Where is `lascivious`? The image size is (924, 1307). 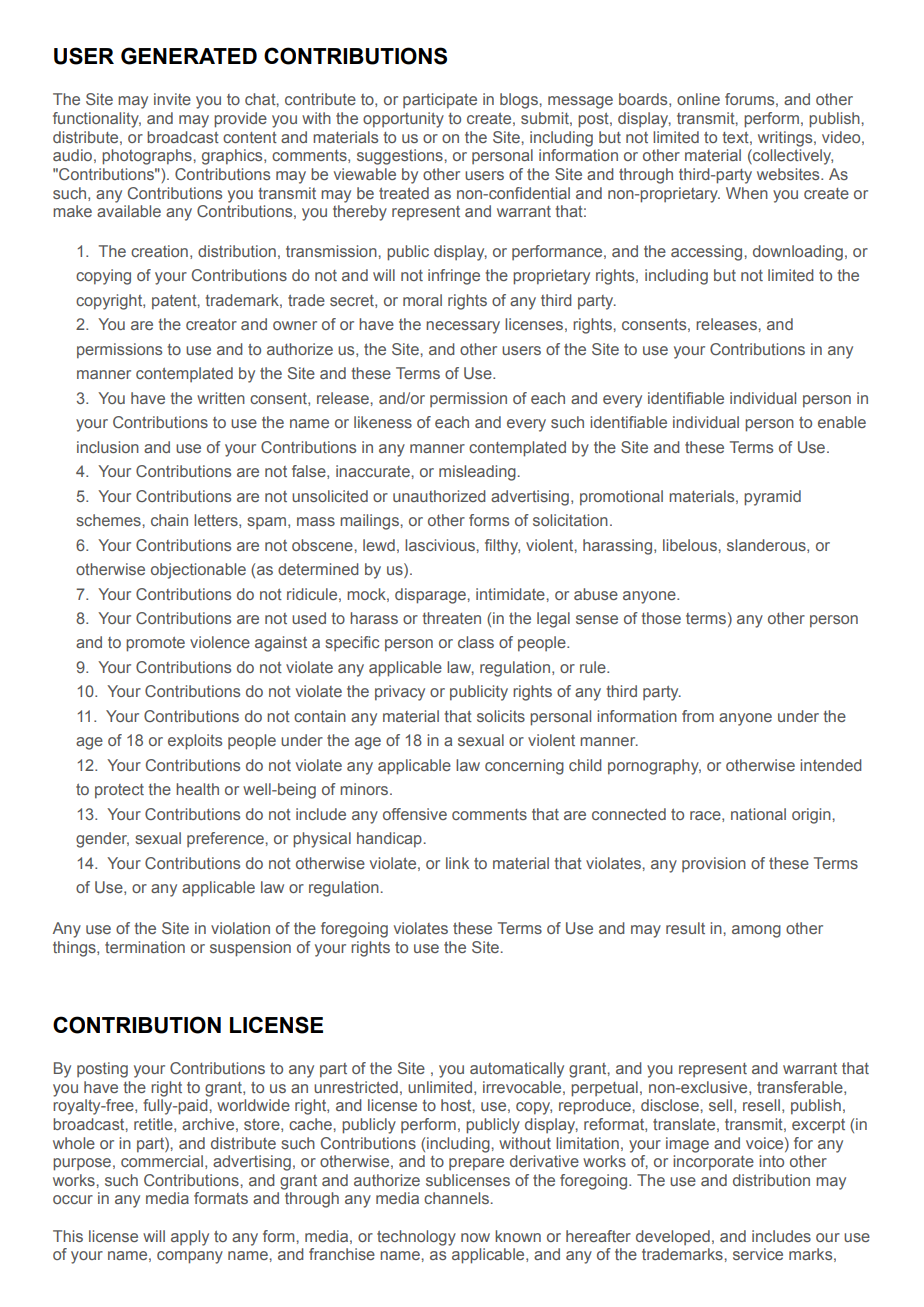 lascivious is located at coordinates (440, 545).
